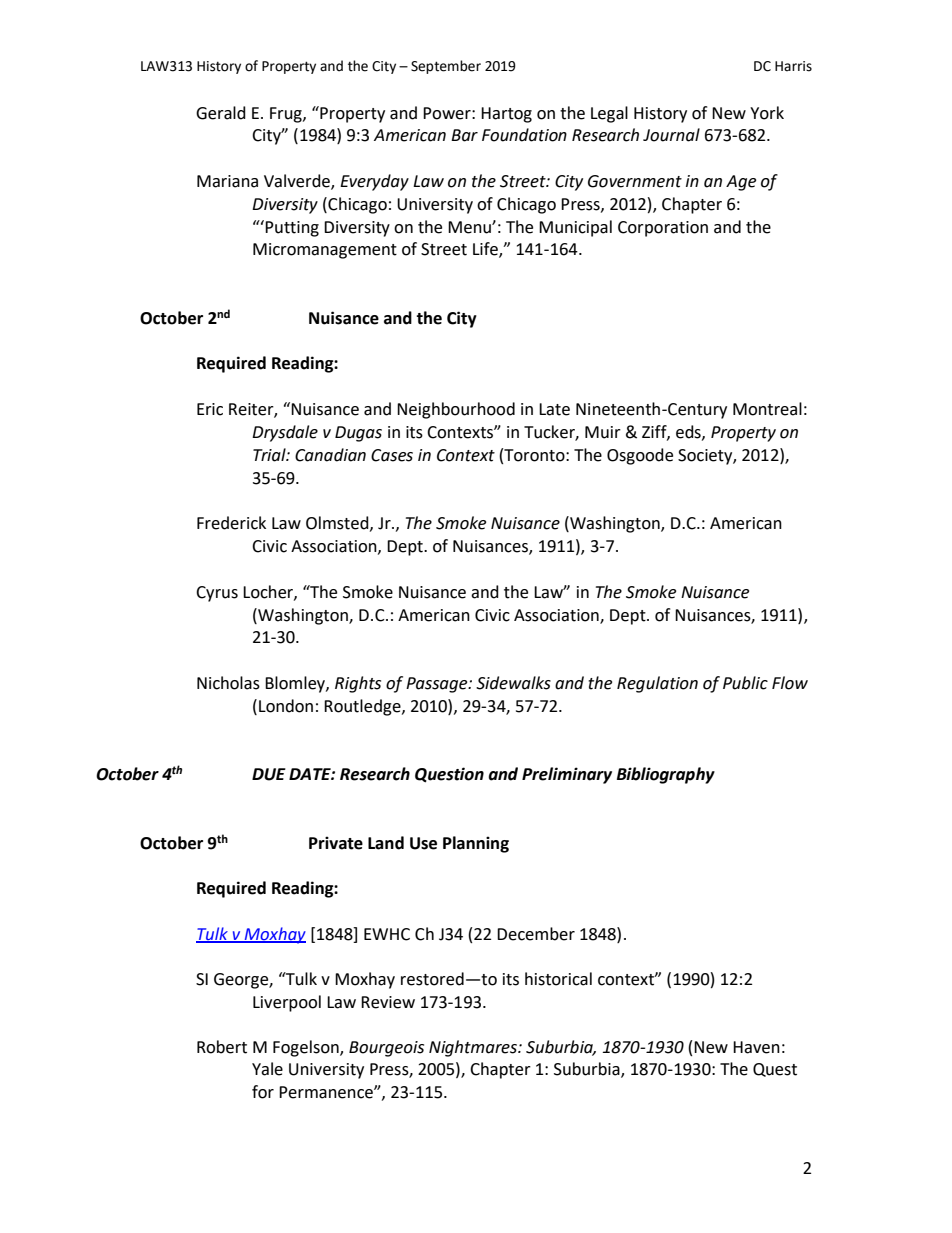  I want to click on Yale, so click(267, 1069).
